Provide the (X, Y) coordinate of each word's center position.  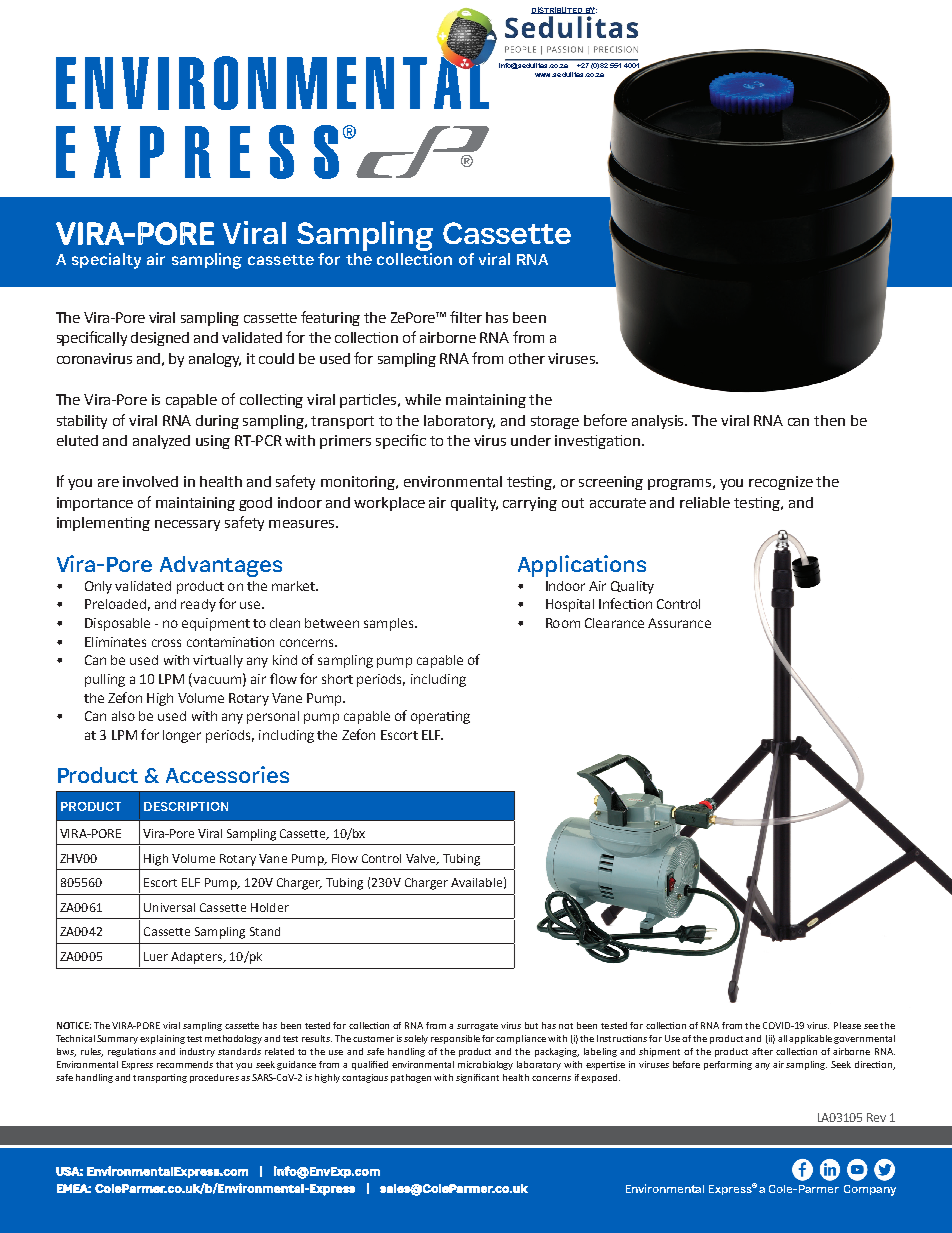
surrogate (477, 1027)
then (829, 420)
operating (440, 717)
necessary (187, 525)
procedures (214, 1078)
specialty (106, 261)
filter (466, 317)
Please (847, 1025)
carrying (530, 504)
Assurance (679, 623)
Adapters (198, 958)
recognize (781, 483)
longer (182, 736)
